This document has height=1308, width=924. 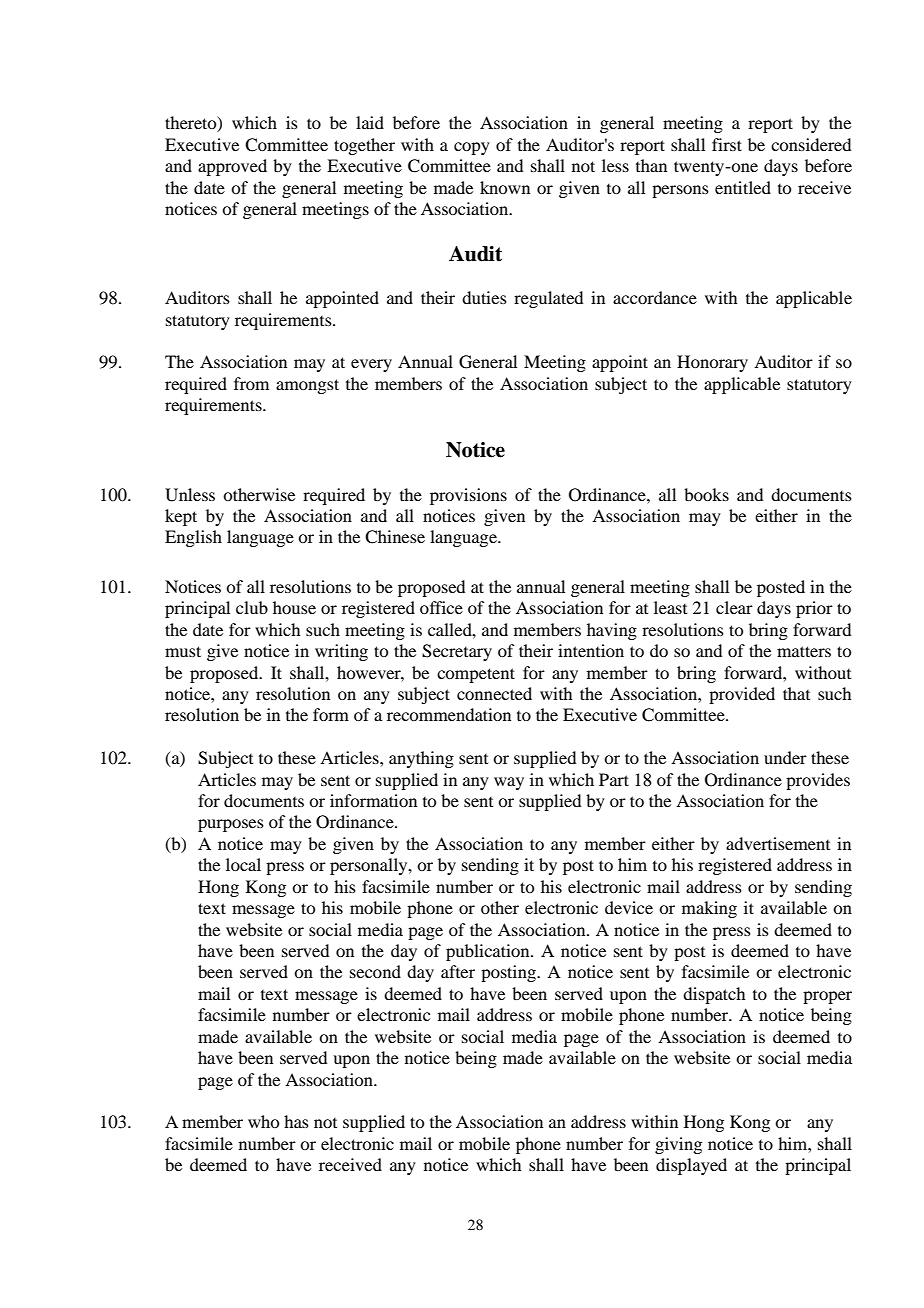 I want to click on first, so click(x=727, y=144).
